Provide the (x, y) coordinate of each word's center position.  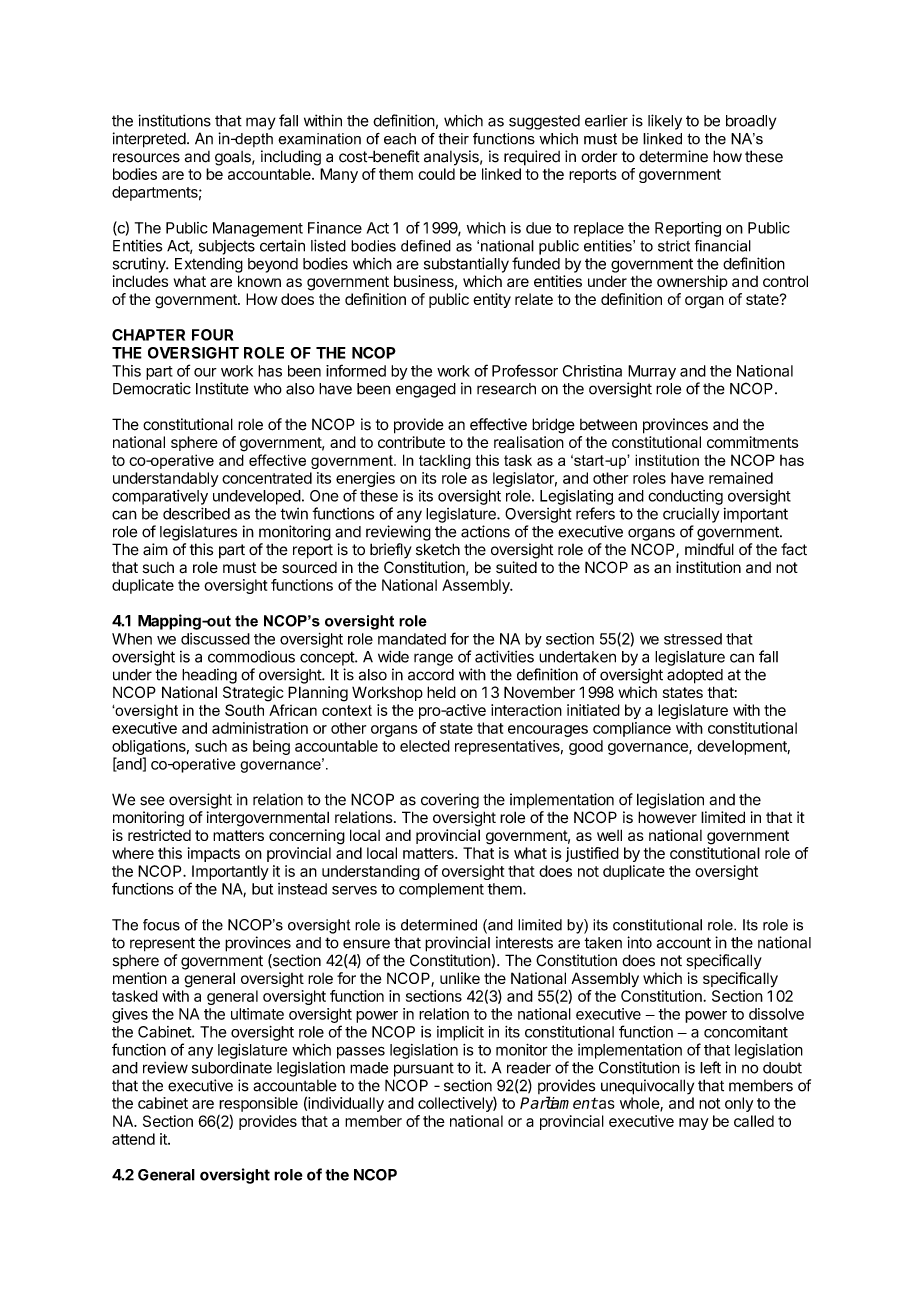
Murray (652, 372)
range (433, 659)
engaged (426, 390)
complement (441, 890)
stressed (693, 639)
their (453, 139)
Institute (222, 388)
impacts (214, 854)
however (667, 817)
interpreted (149, 140)
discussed (215, 639)
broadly (751, 122)
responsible (258, 1104)
